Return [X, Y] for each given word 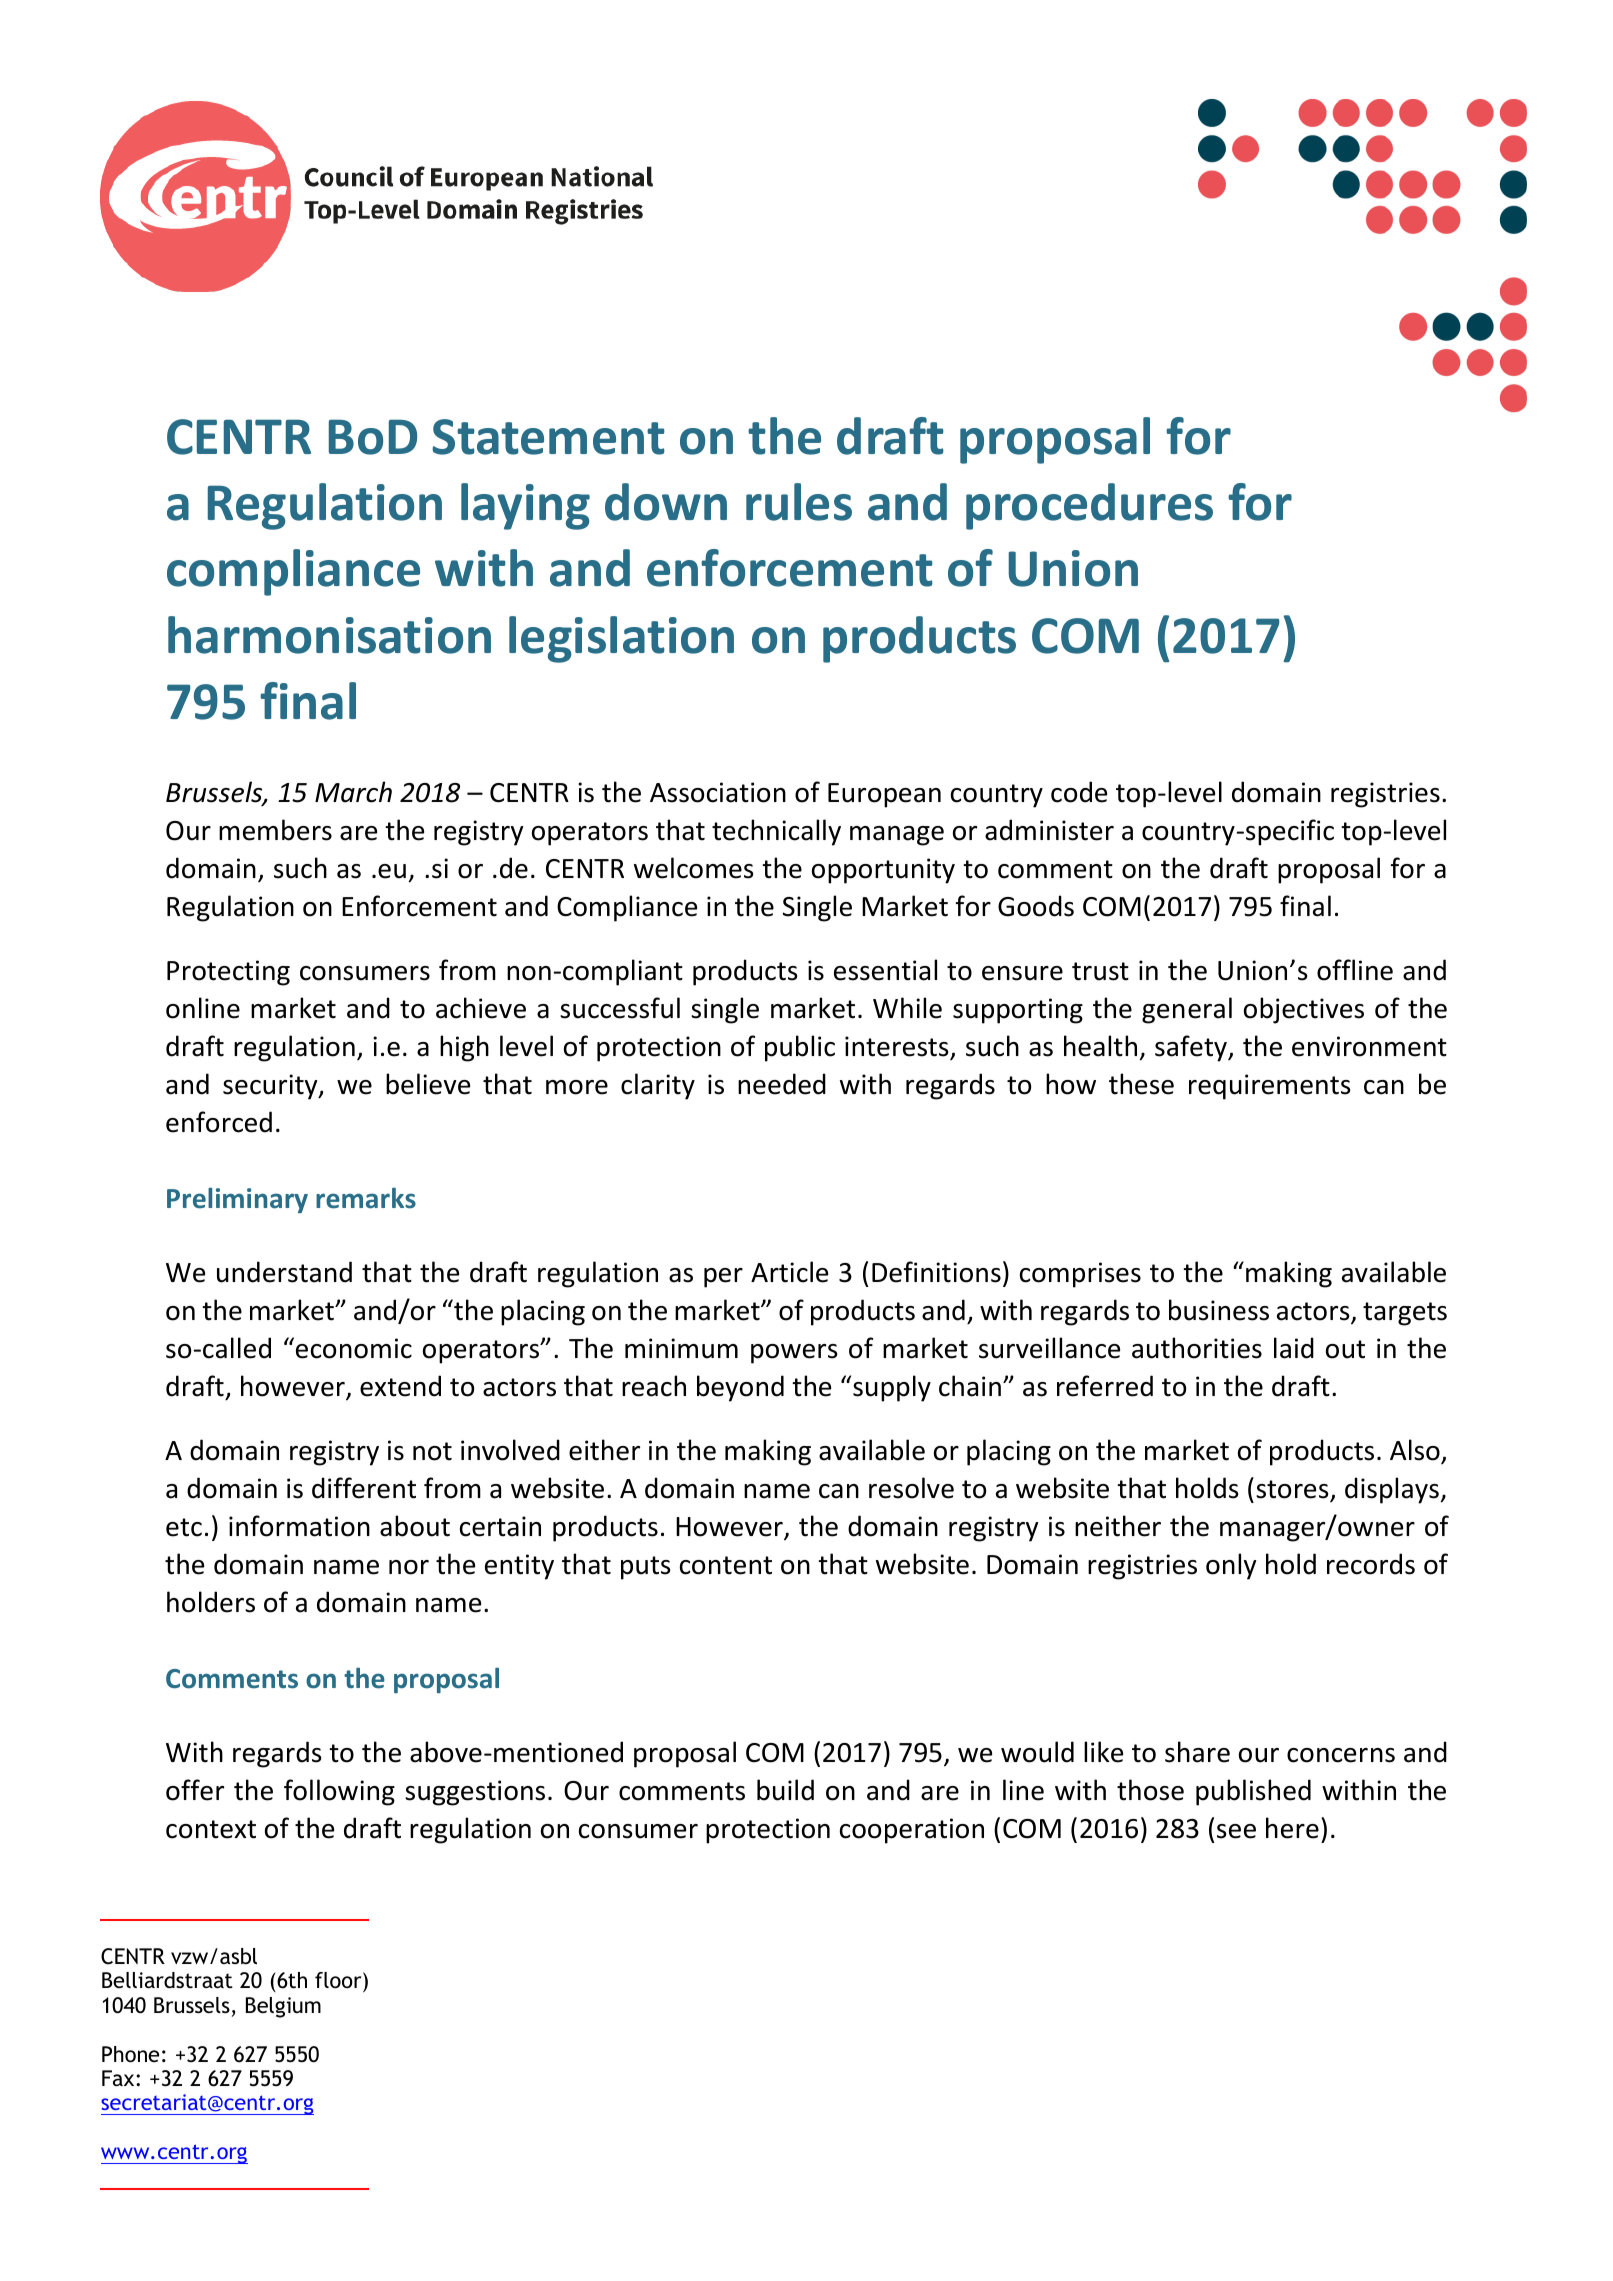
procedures [1089, 506]
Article [789, 1272]
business [1219, 1310]
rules [799, 502]
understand [284, 1272]
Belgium [283, 2007]
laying [525, 506]
